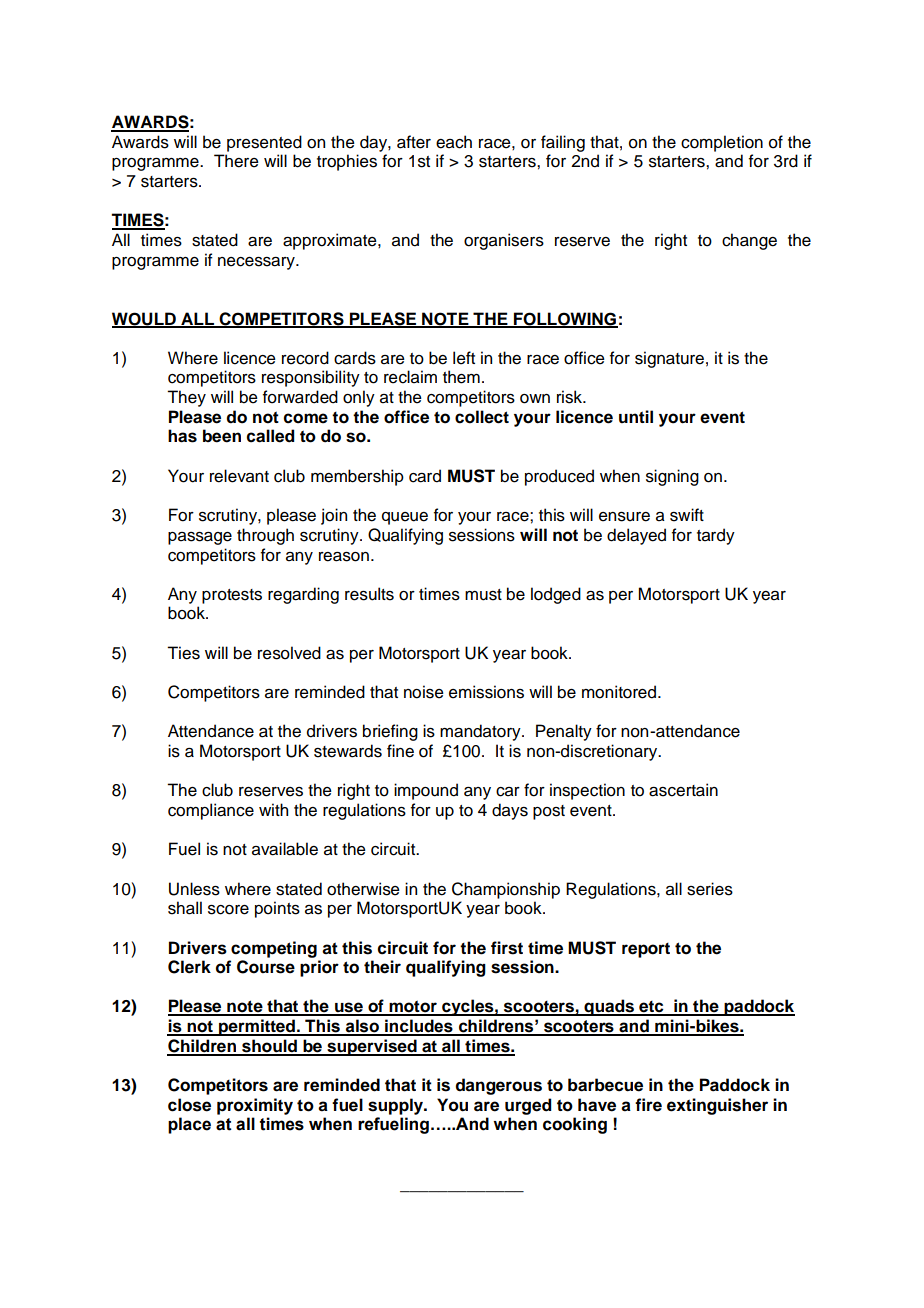 The width and height of the document is (924, 1308). What do you see at coordinates (710, 889) in the document?
I see `series` at bounding box center [710, 889].
